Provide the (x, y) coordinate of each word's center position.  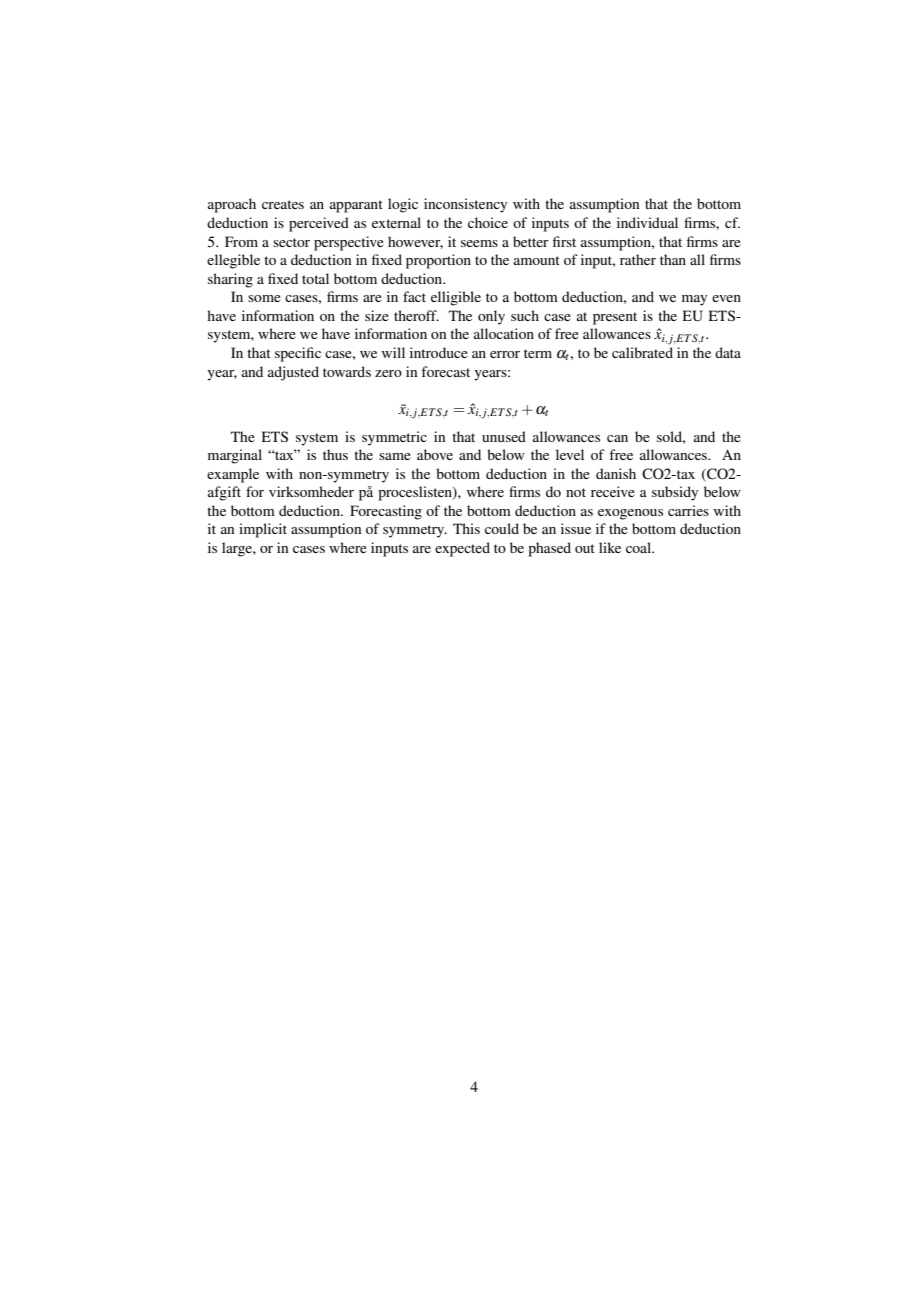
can (617, 438)
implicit (263, 530)
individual (647, 222)
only (491, 317)
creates (283, 204)
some (264, 298)
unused (504, 436)
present (615, 318)
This (466, 528)
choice (488, 222)
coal (640, 547)
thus (335, 454)
